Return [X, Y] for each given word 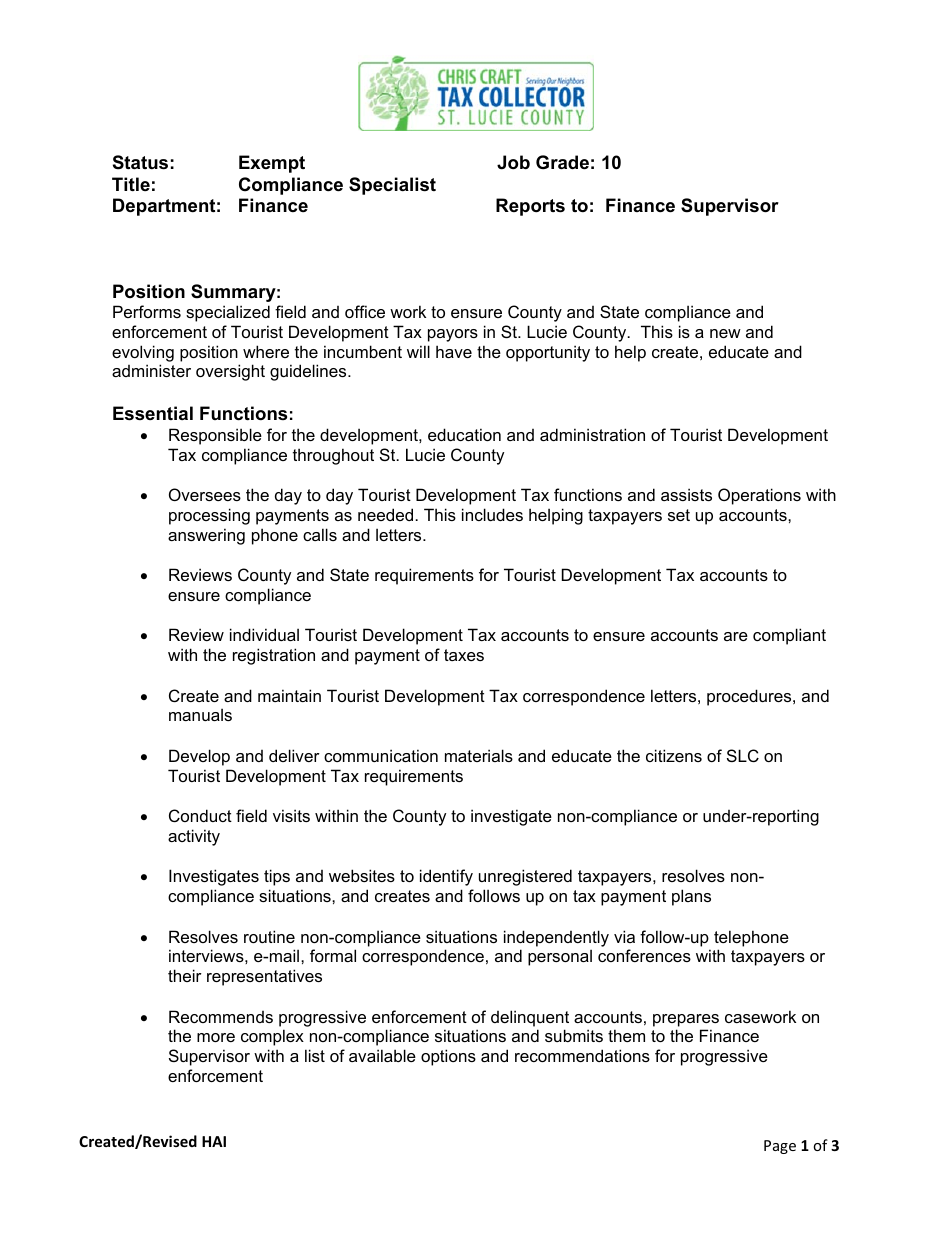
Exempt [272, 164]
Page [780, 1147]
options [448, 1057]
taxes [464, 655]
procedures [750, 697]
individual [264, 634]
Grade [562, 162]
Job [513, 162]
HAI [214, 1141]
